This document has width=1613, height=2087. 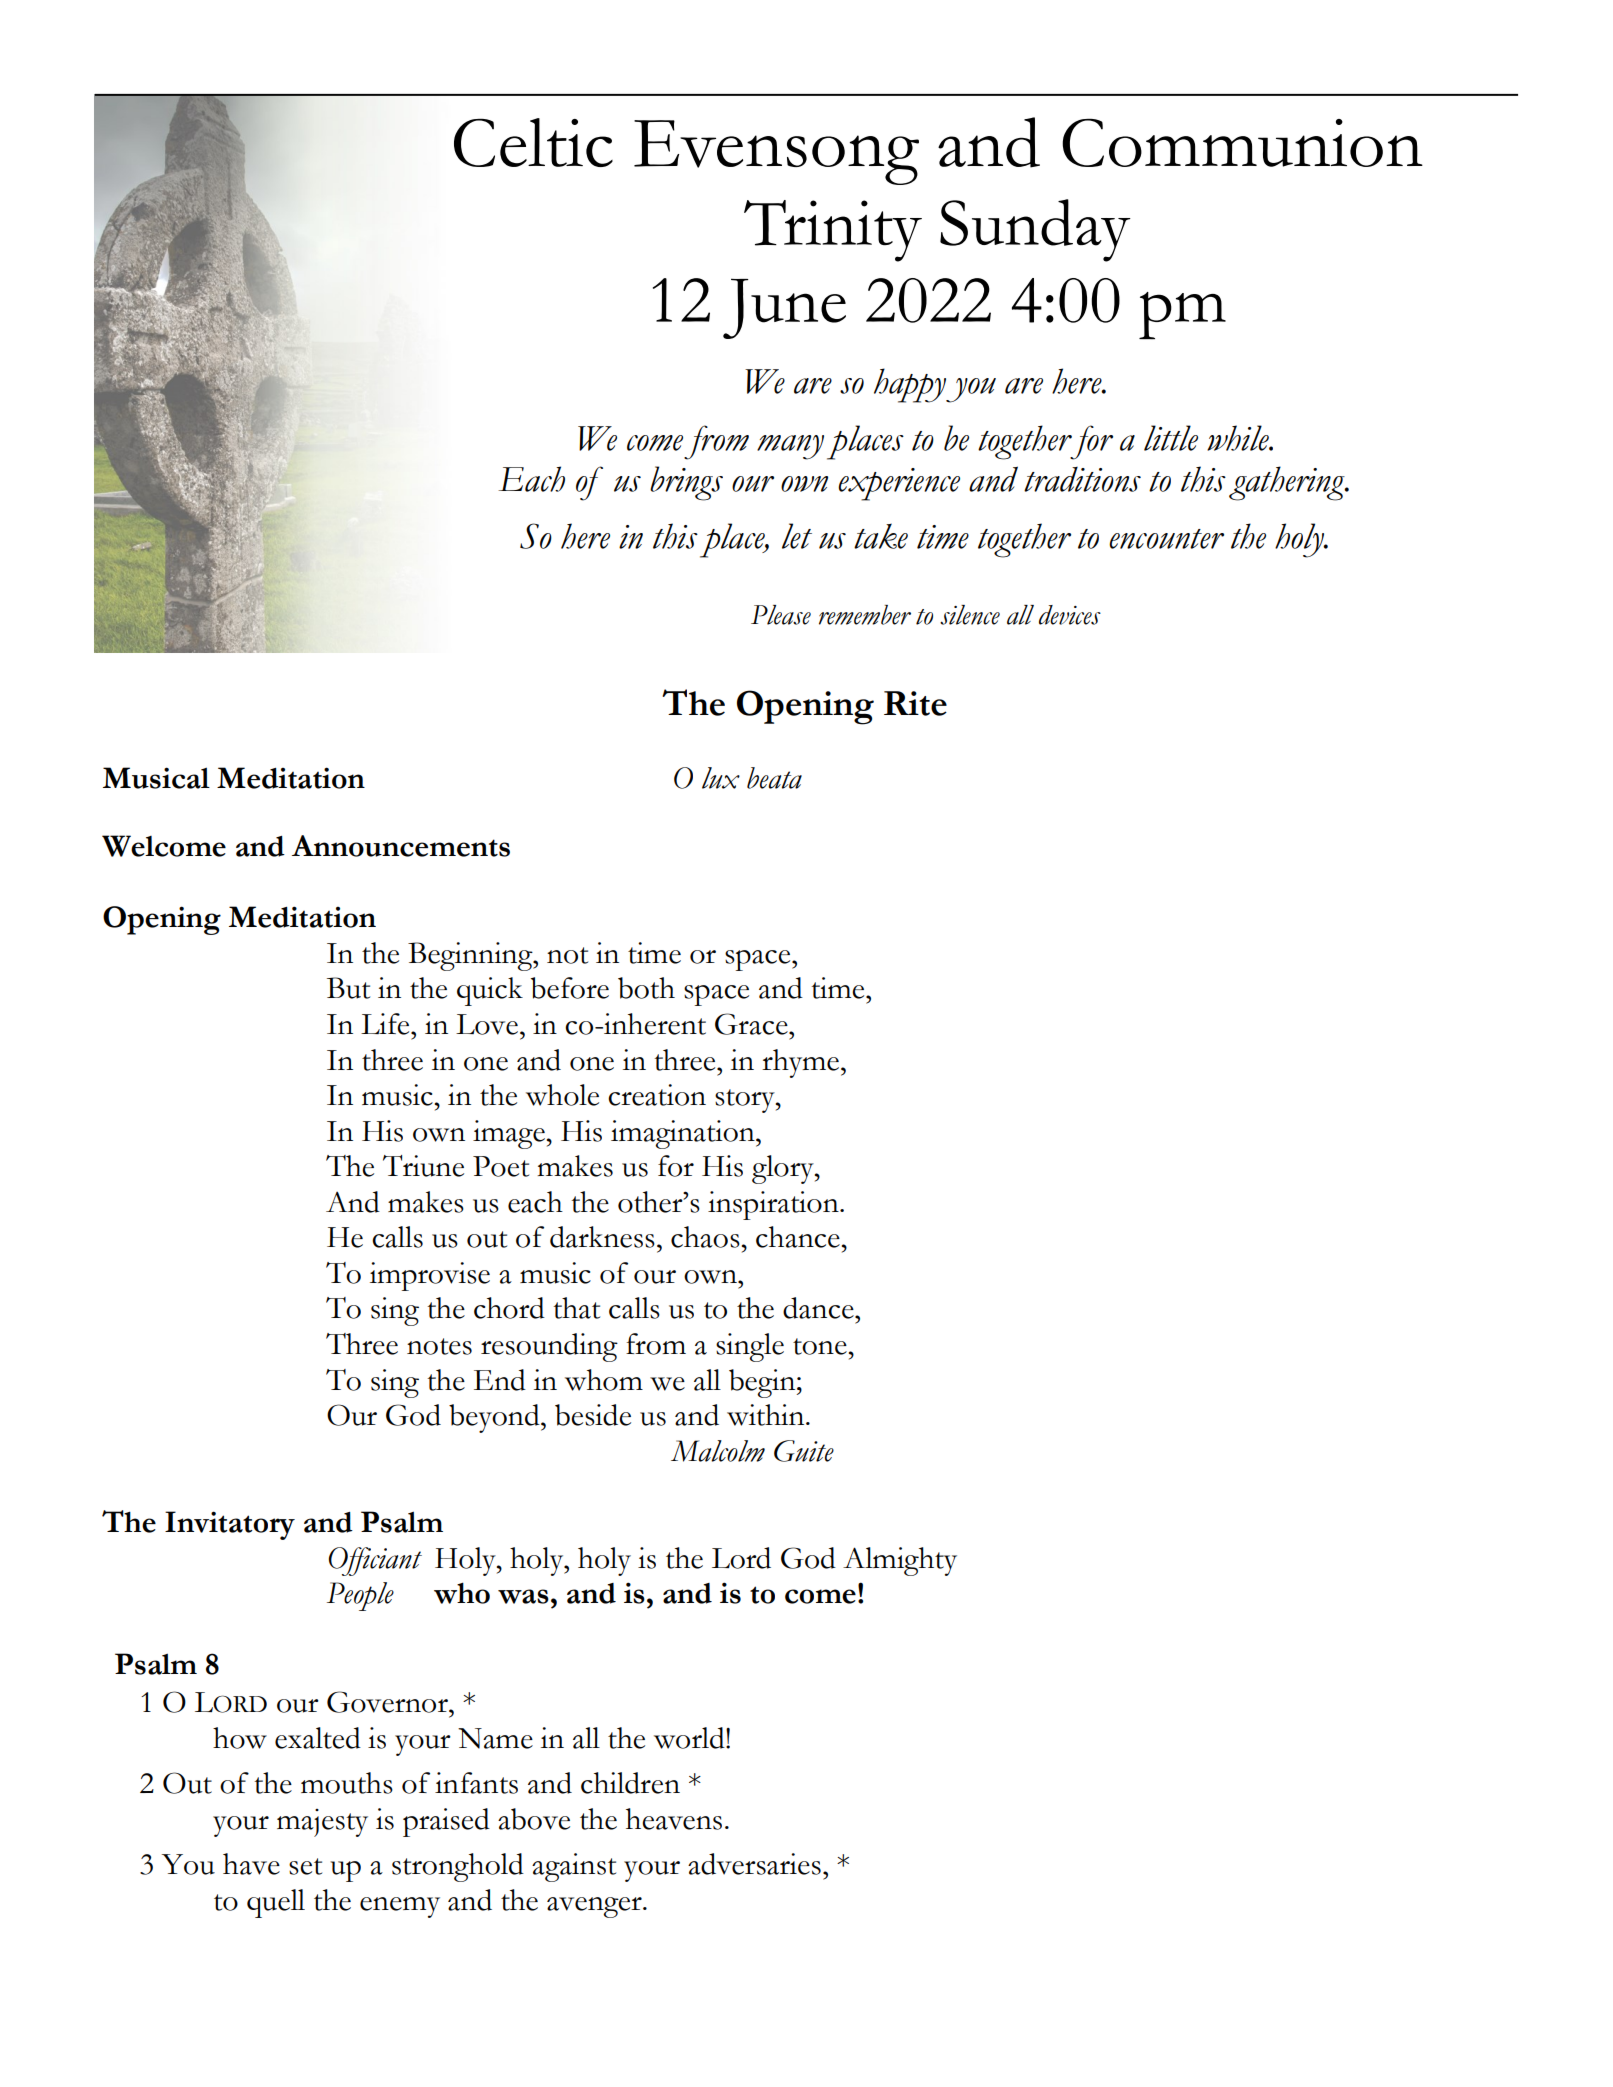 What do you see at coordinates (900, 1561) in the document?
I see `Almighty` at bounding box center [900, 1561].
